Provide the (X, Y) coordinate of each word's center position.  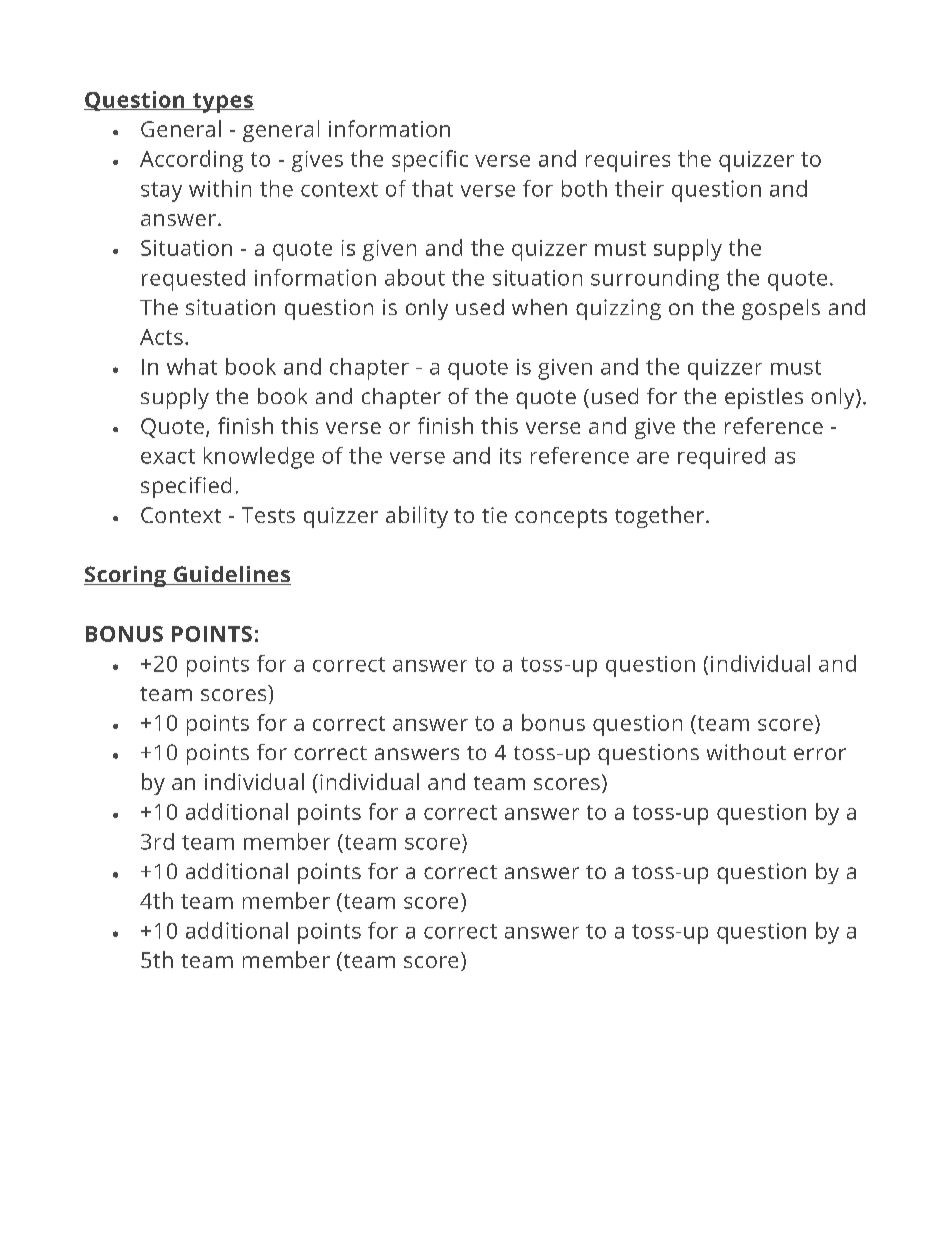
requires (628, 161)
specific (430, 161)
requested (193, 280)
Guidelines (231, 575)
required (721, 458)
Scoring (126, 576)
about (415, 277)
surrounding (655, 280)
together (659, 517)
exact (168, 456)
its (510, 456)
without (746, 752)
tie (494, 515)
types (222, 103)
